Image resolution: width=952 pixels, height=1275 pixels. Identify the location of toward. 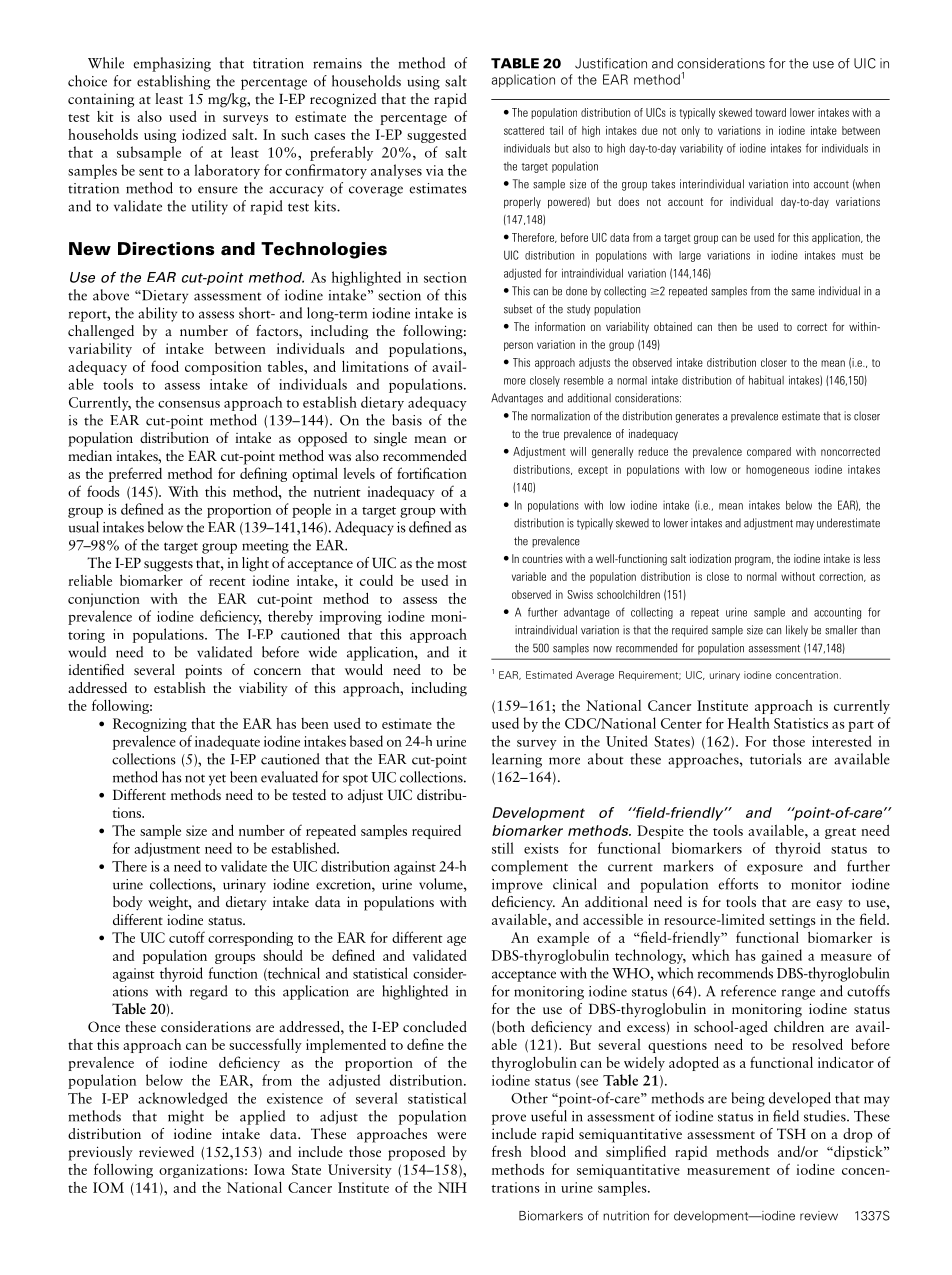
(770, 112).
